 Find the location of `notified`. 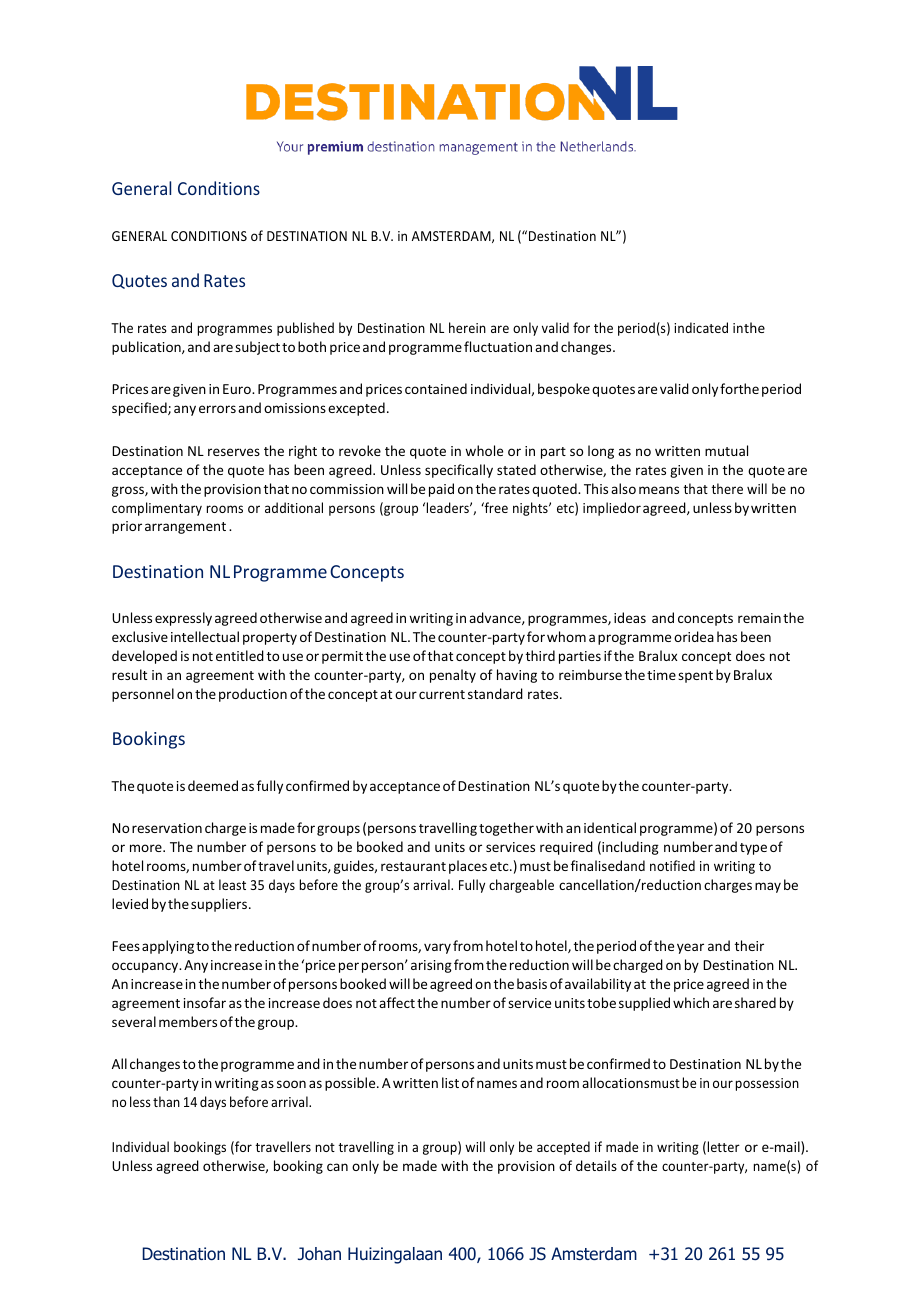

notified is located at coordinates (672, 865).
